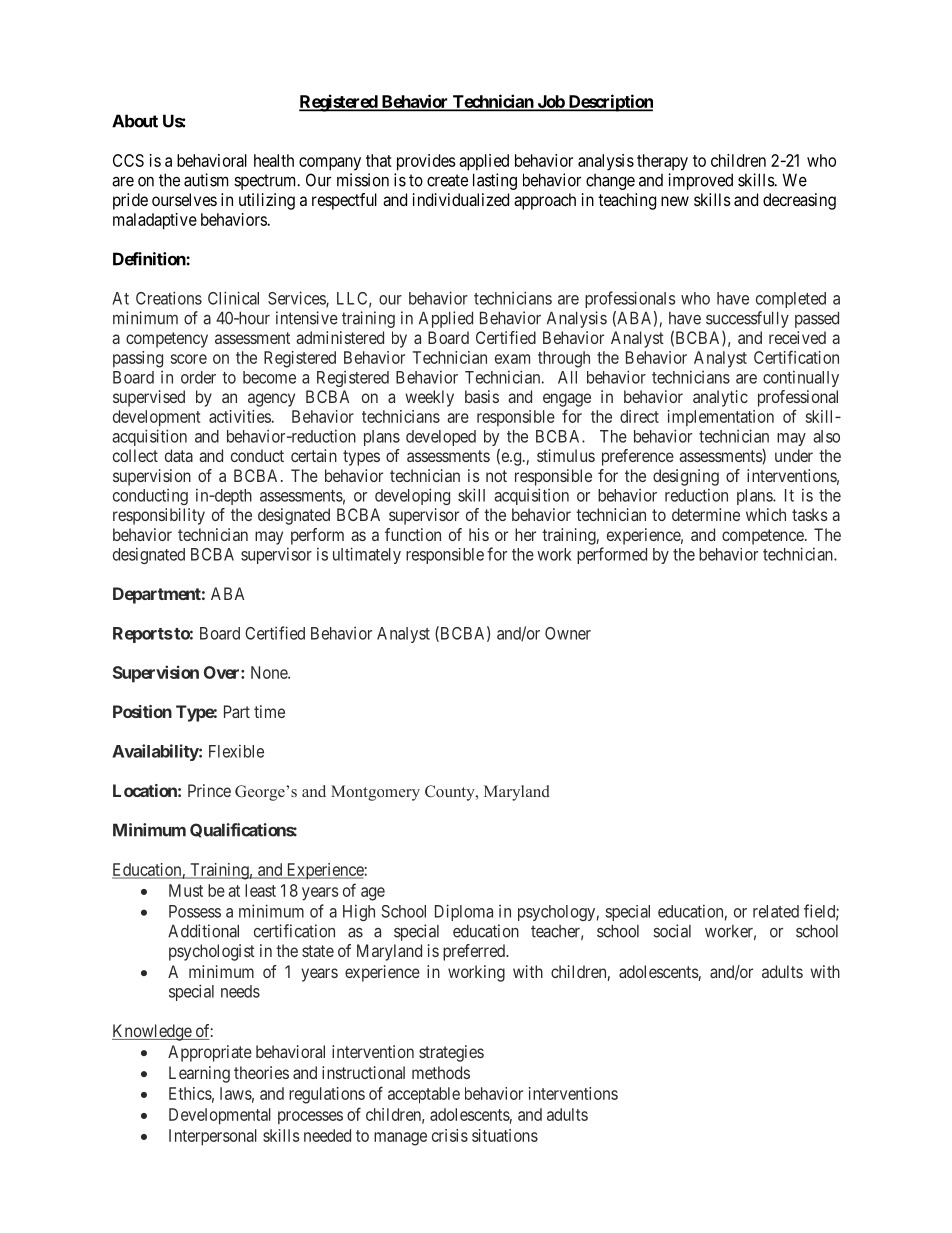  Describe the element at coordinates (426, 162) in the page. I see `provides` at that location.
